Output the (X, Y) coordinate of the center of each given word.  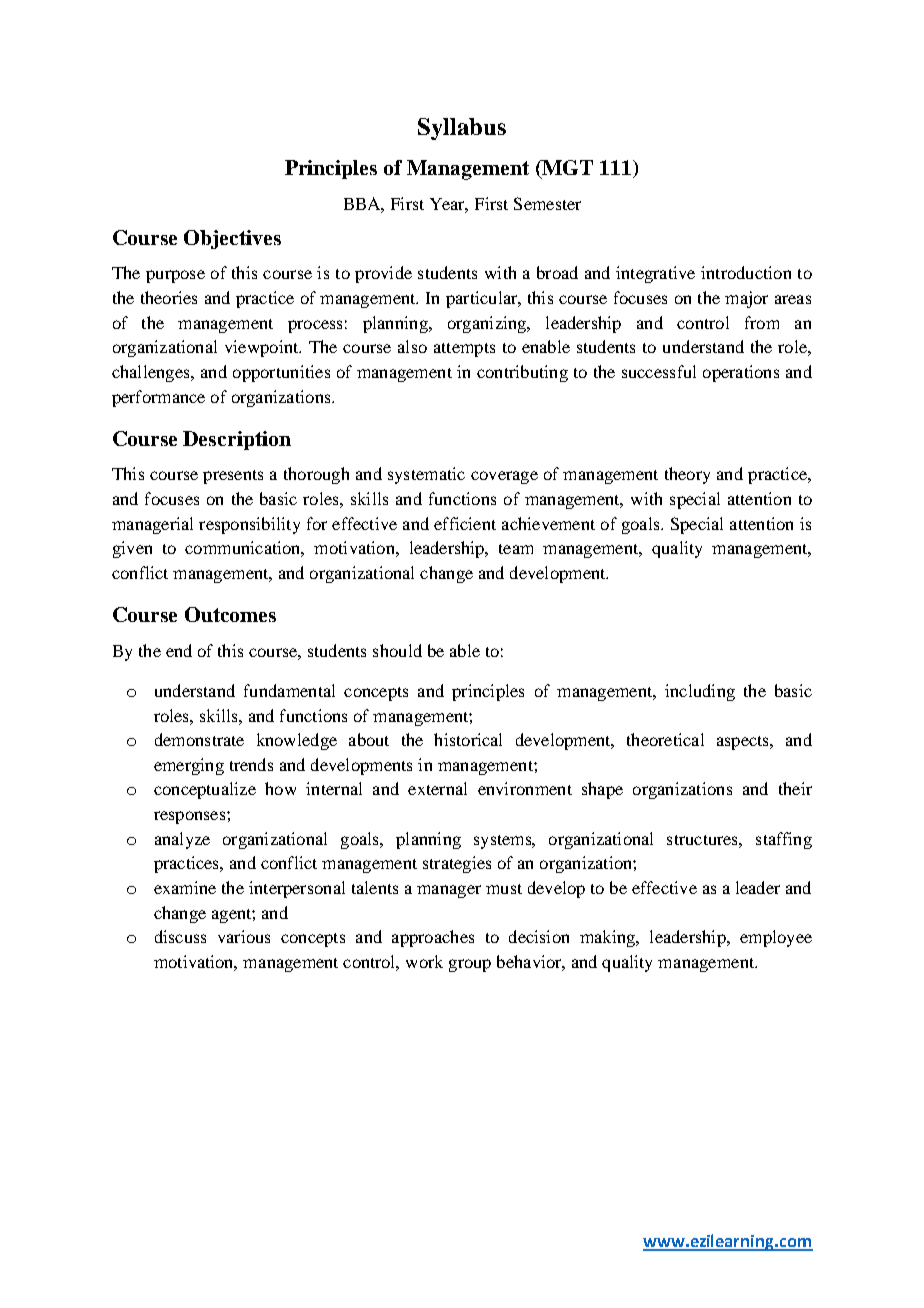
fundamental (289, 690)
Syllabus (462, 129)
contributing (522, 373)
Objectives (232, 239)
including (700, 692)
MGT (566, 169)
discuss (180, 936)
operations (741, 373)
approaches (433, 938)
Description (237, 440)
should (397, 650)
